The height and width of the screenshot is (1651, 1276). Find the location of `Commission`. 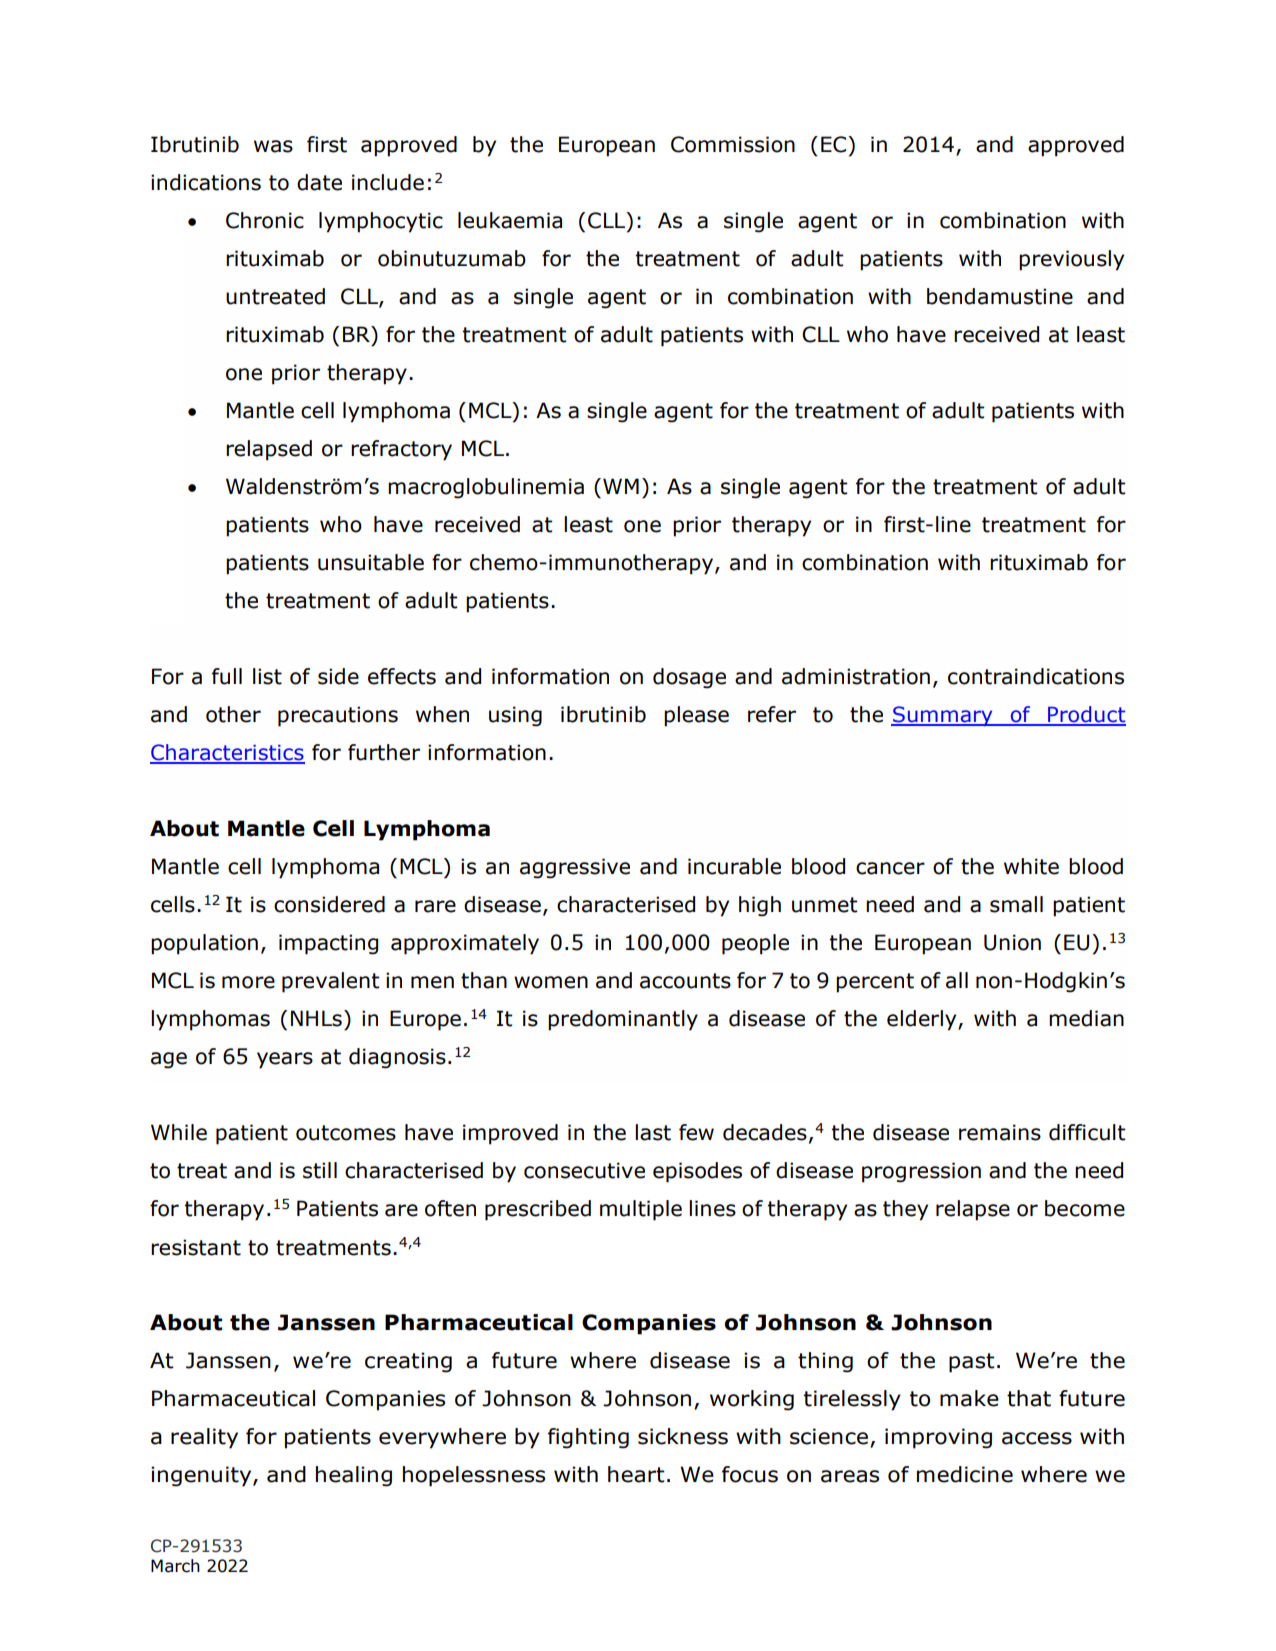

Commission is located at coordinates (733, 144).
